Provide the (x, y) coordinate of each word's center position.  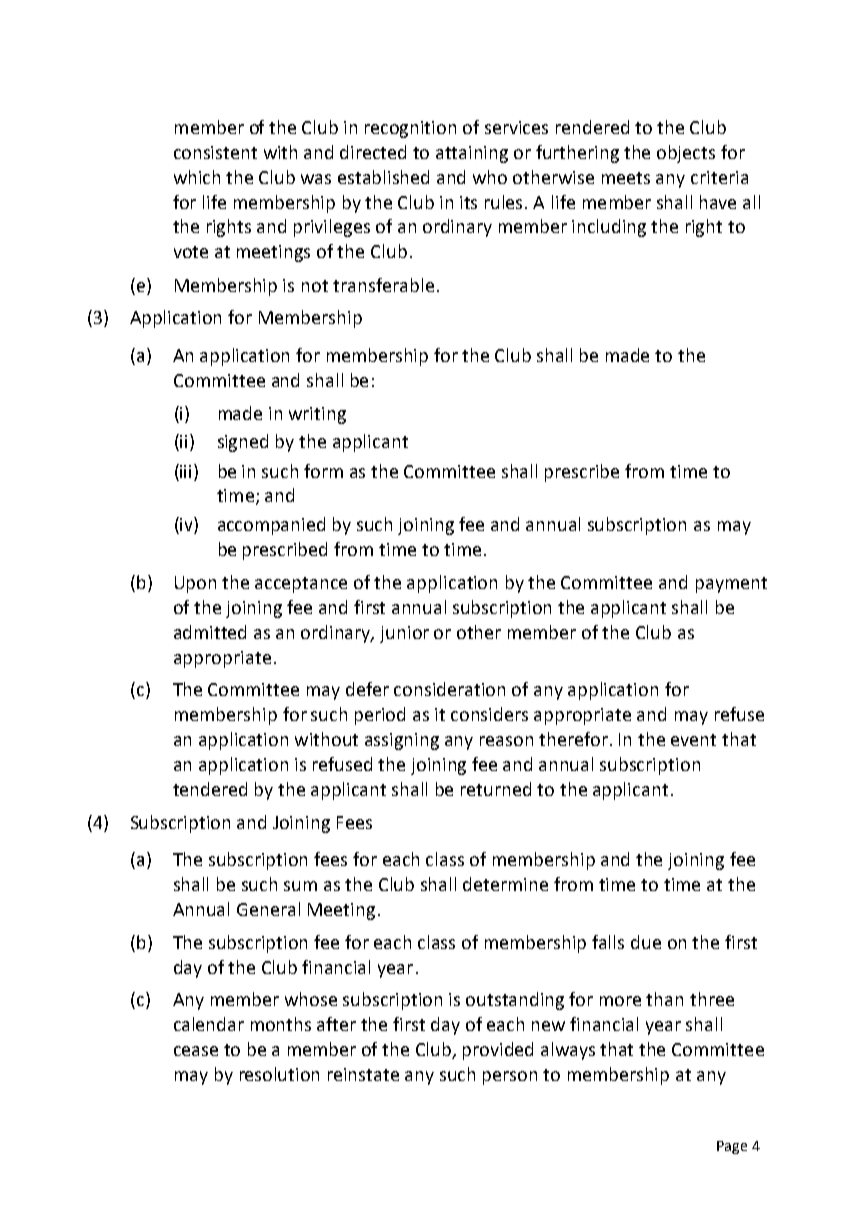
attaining (472, 154)
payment (731, 585)
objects (686, 154)
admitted (210, 632)
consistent (215, 152)
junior (404, 634)
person (510, 1078)
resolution (279, 1074)
